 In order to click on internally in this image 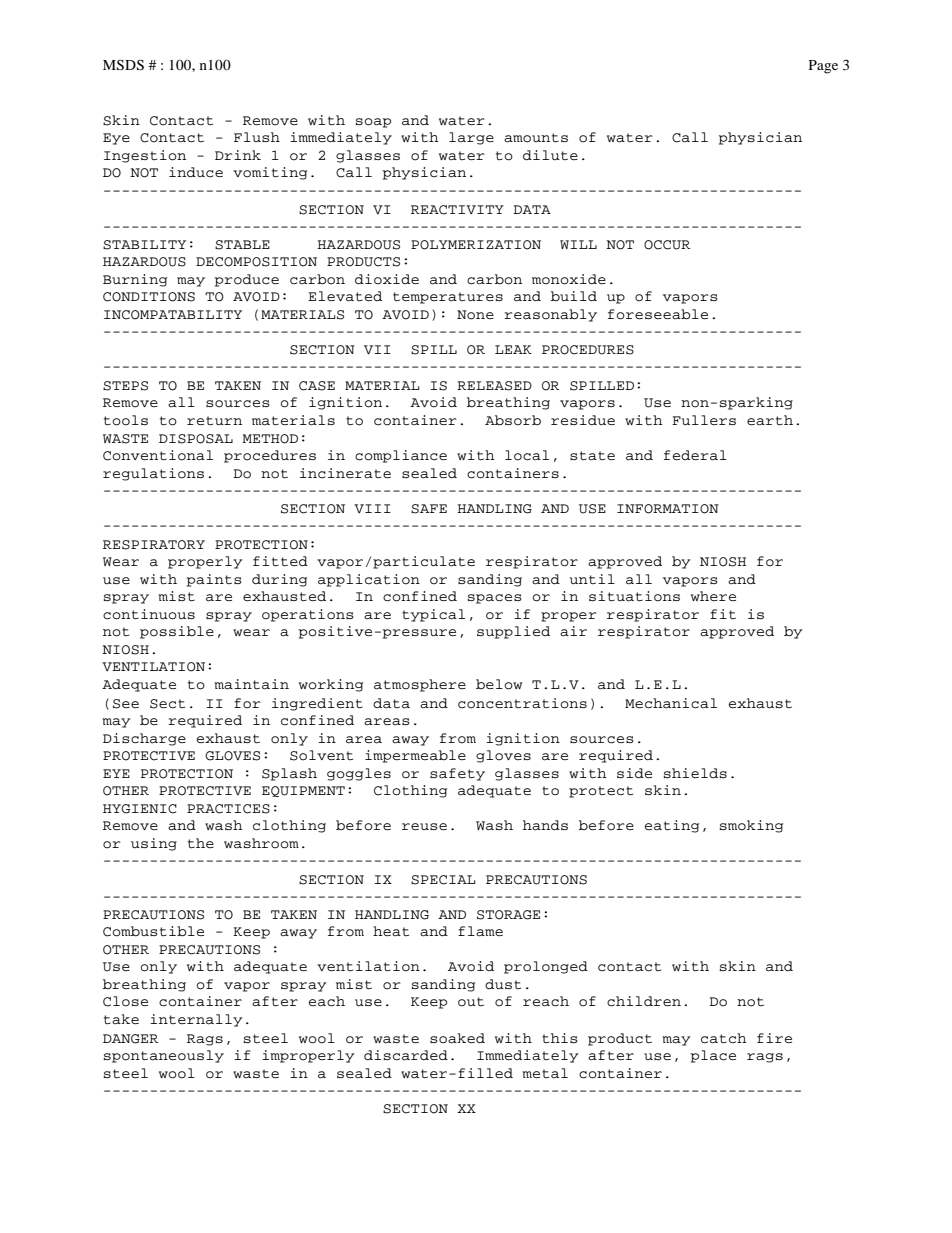, I will do `click(196, 1020)`.
